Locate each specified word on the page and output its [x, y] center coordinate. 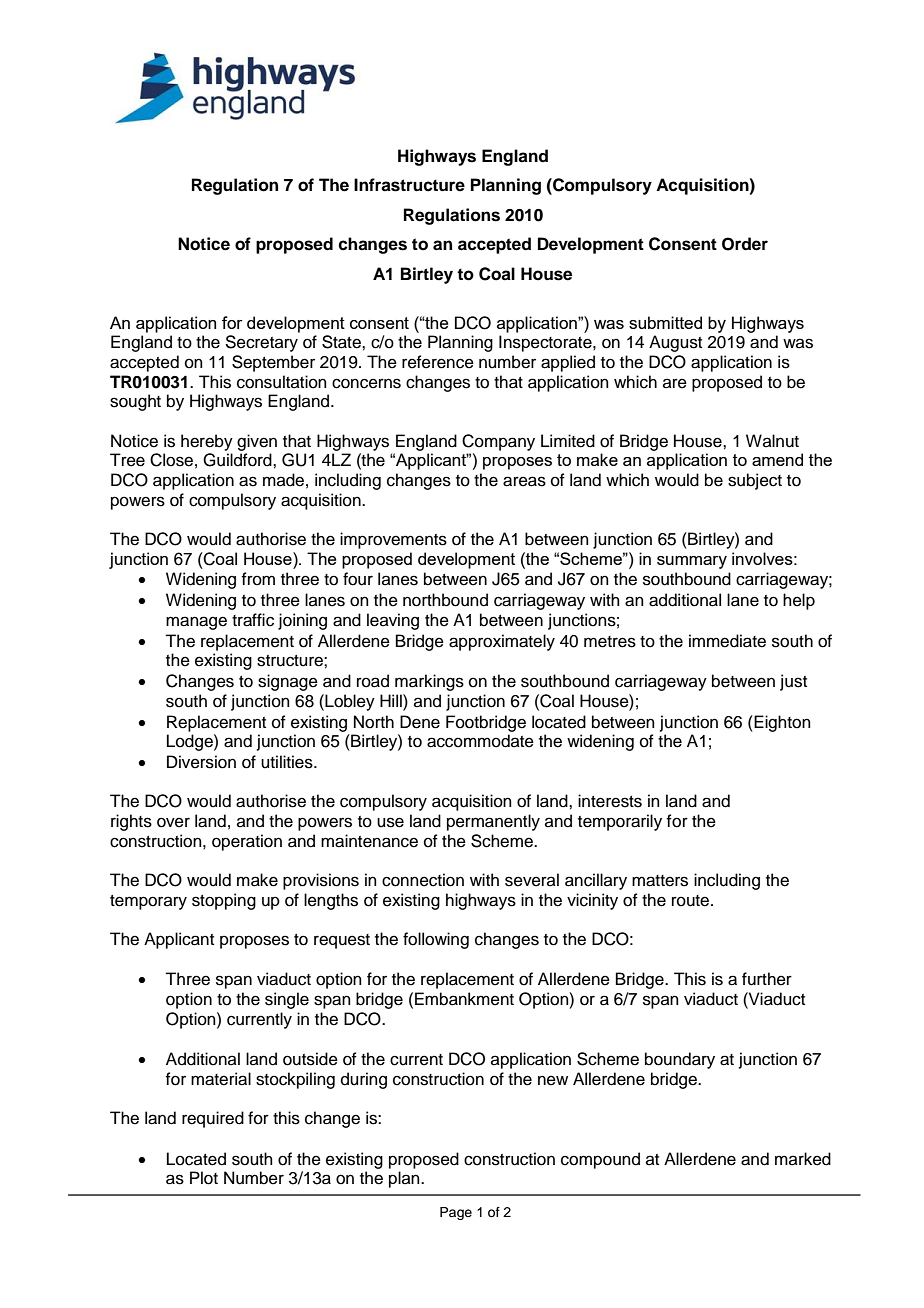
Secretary [261, 343]
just [793, 682]
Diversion [201, 762]
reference [438, 362]
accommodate [480, 741]
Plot [204, 1178]
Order [745, 244]
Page [456, 1213]
